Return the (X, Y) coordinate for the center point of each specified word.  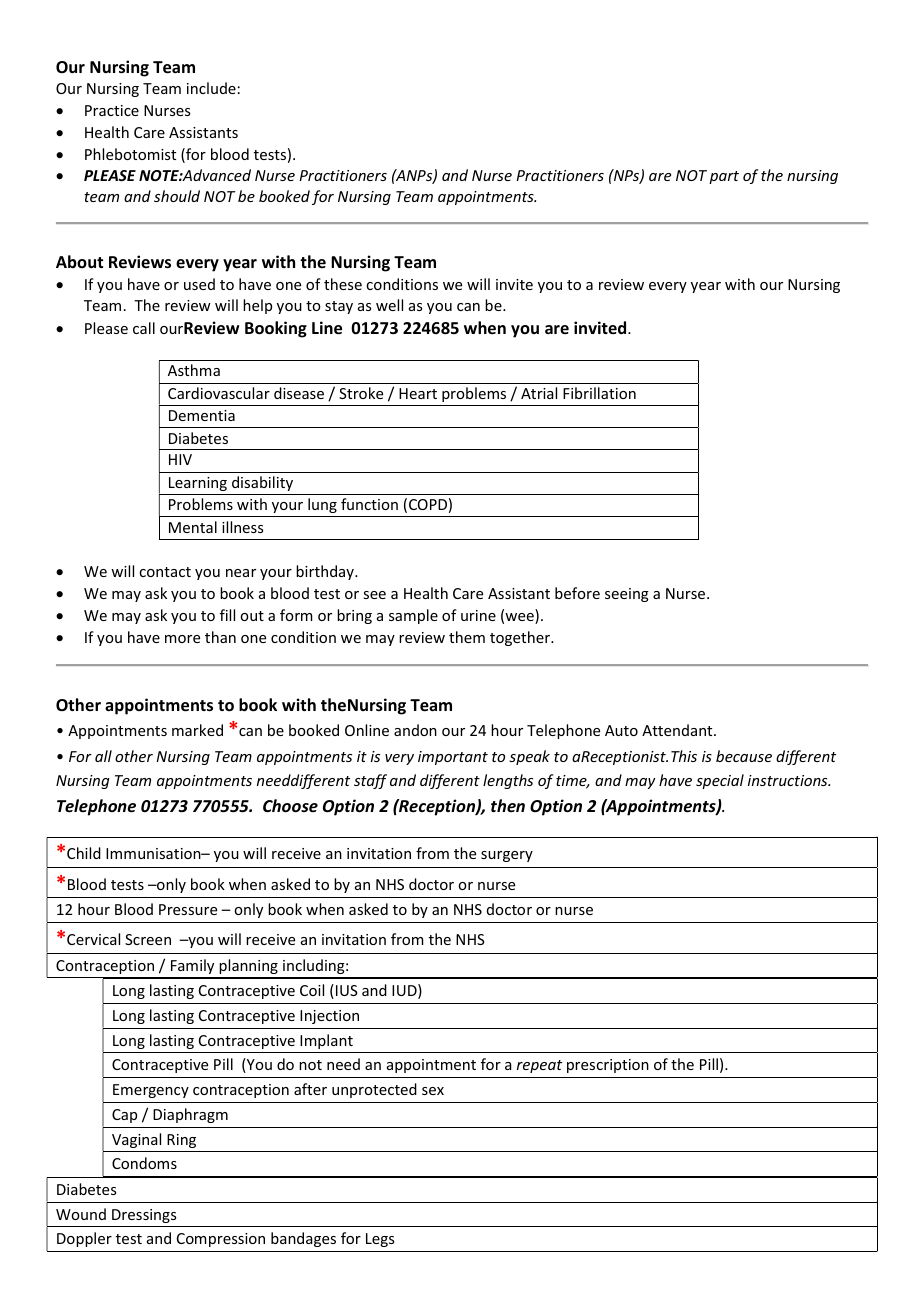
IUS (347, 990)
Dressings (144, 1216)
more (182, 639)
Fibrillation (599, 393)
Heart (418, 393)
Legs (380, 1240)
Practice (112, 110)
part (724, 177)
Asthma (194, 370)
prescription (608, 1066)
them (467, 637)
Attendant (678, 730)
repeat (539, 1066)
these (343, 284)
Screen (148, 939)
